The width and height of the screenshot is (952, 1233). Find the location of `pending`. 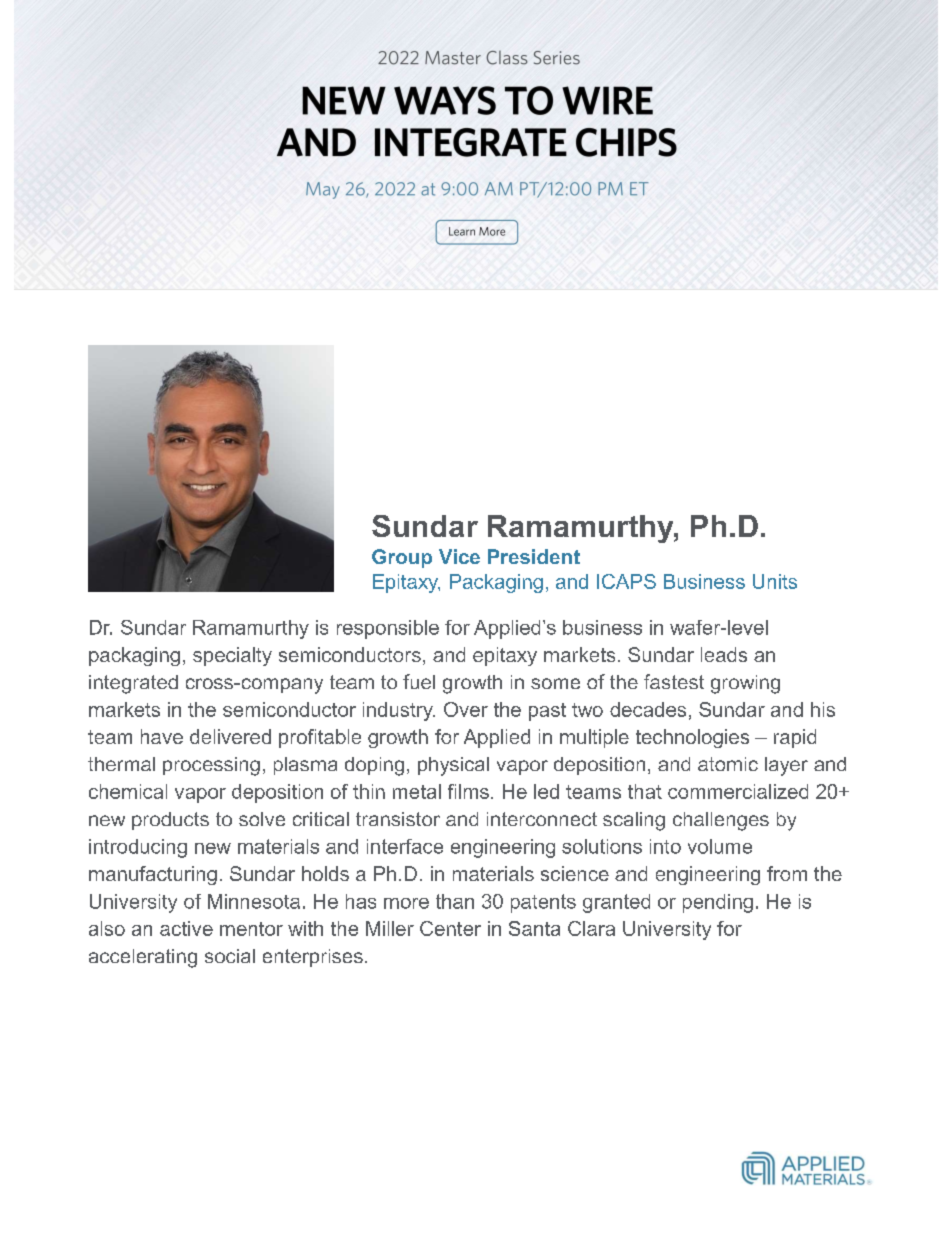

pending is located at coordinates (718, 903).
